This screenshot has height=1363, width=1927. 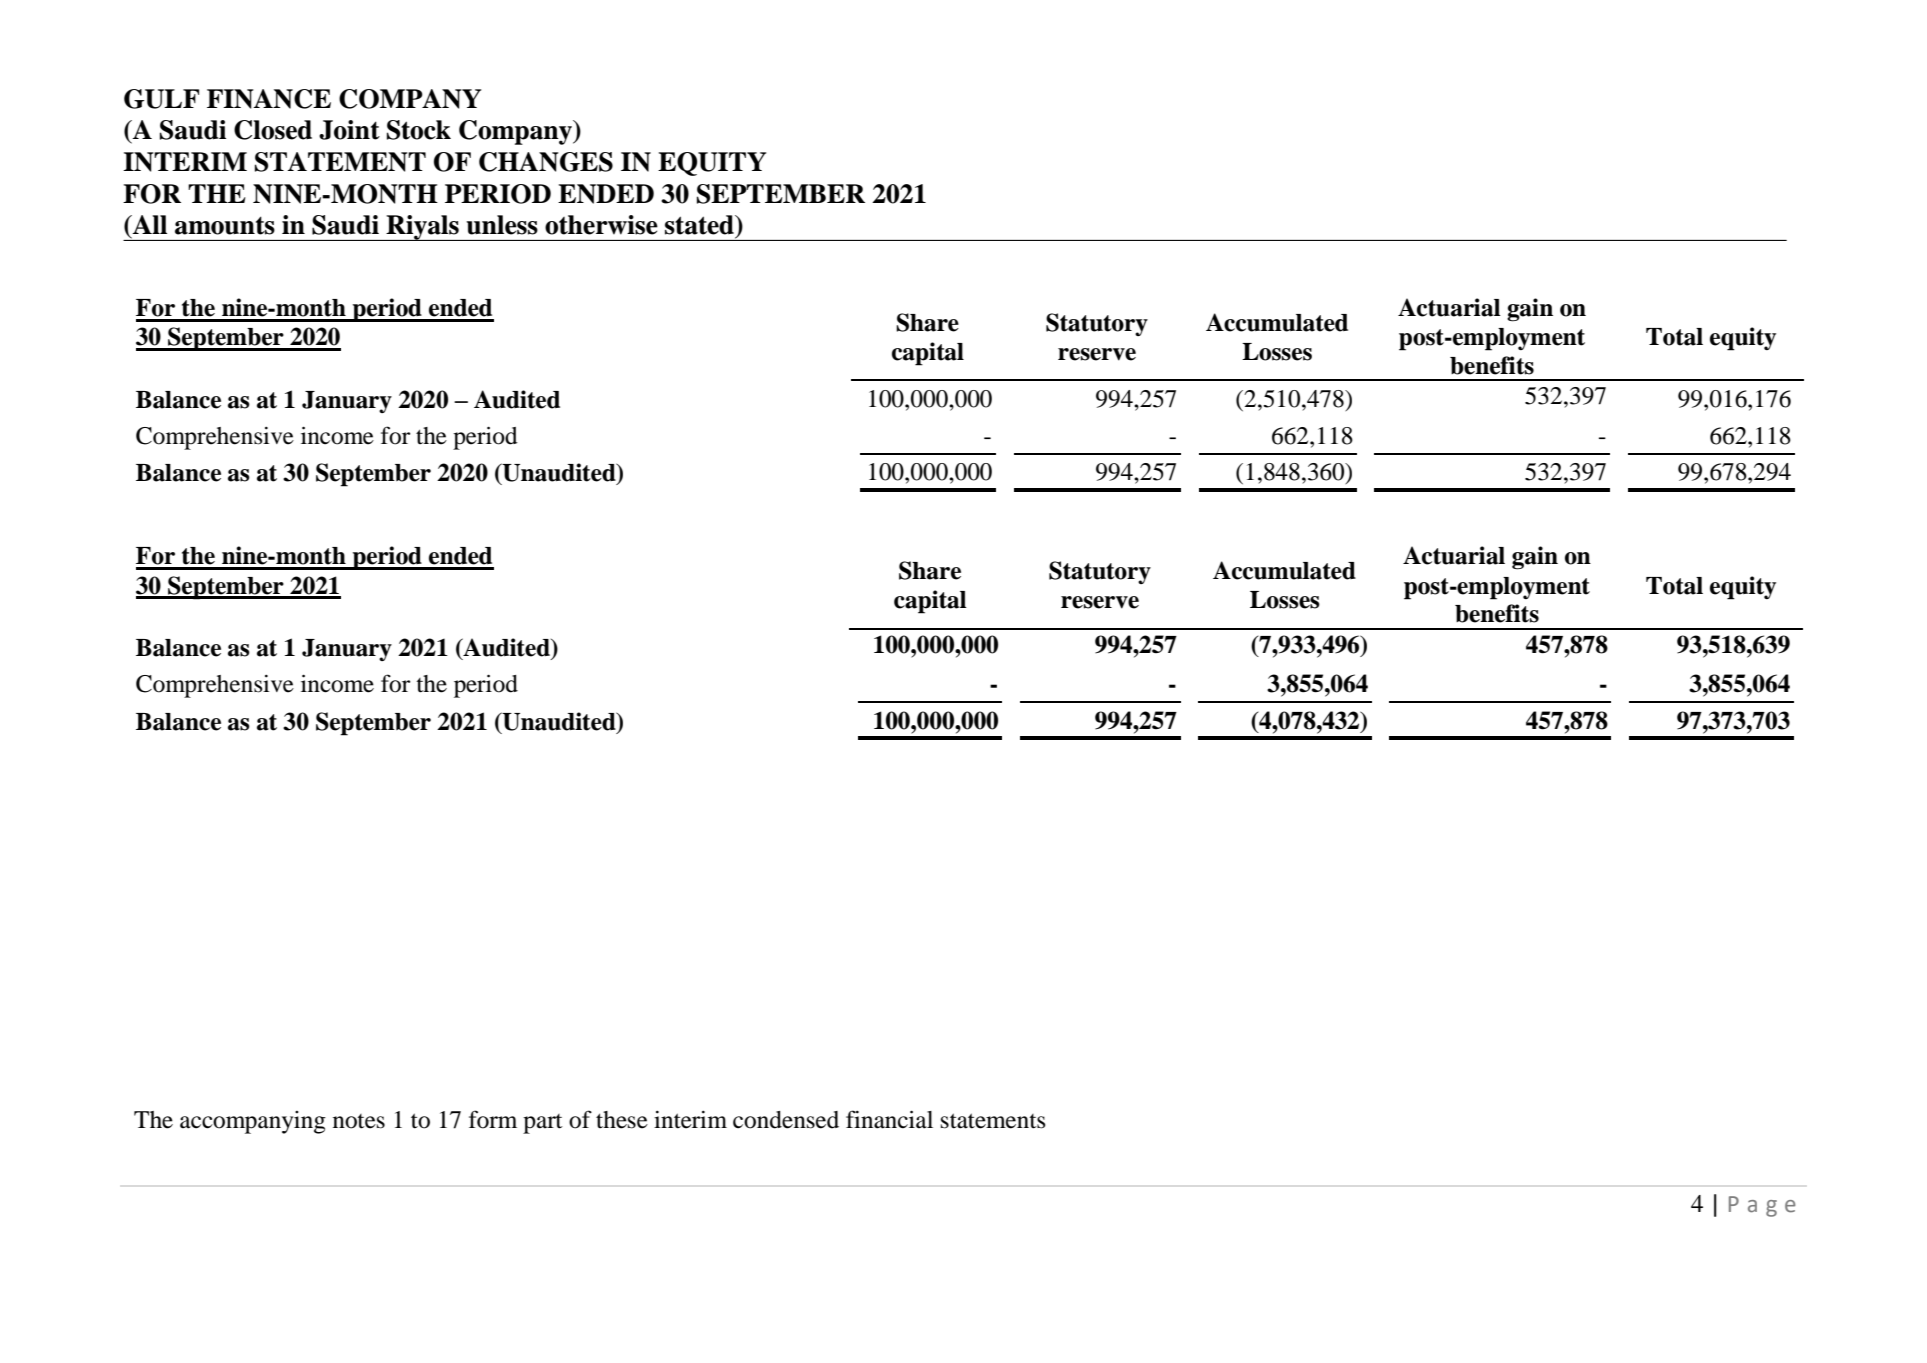 I want to click on form, so click(x=493, y=1119).
